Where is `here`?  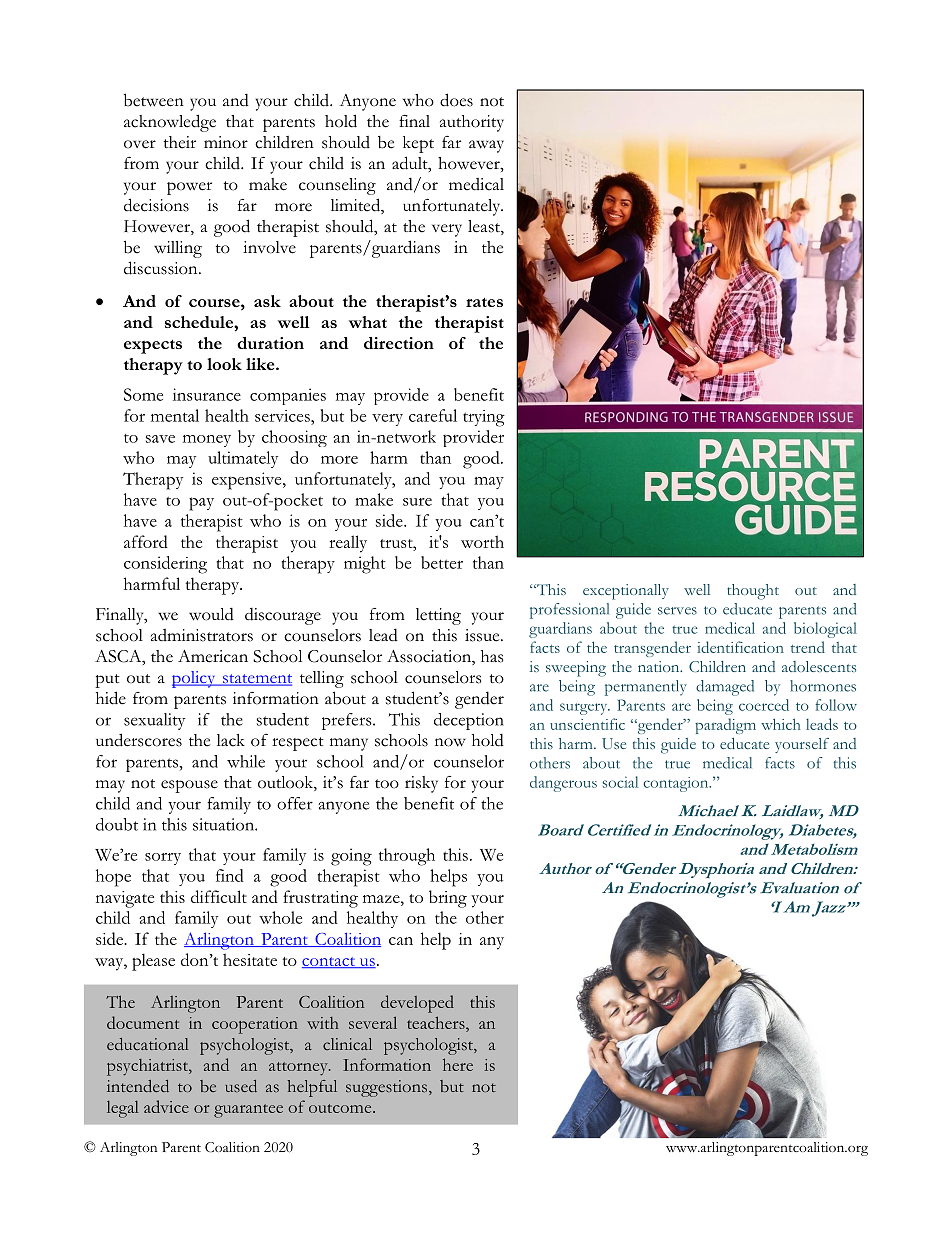
here is located at coordinates (458, 1064).
